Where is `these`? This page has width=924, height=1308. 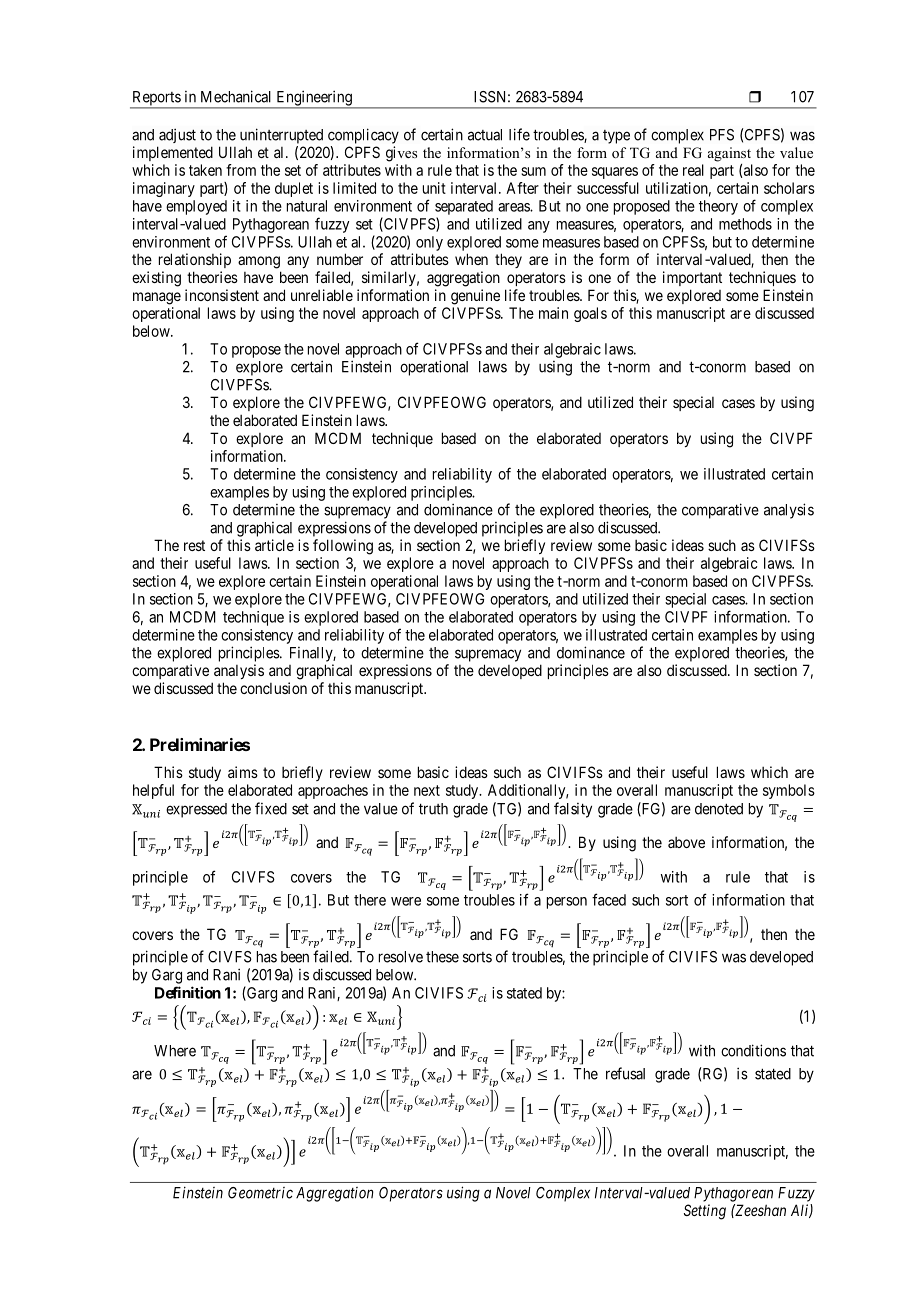 these is located at coordinates (442, 957).
